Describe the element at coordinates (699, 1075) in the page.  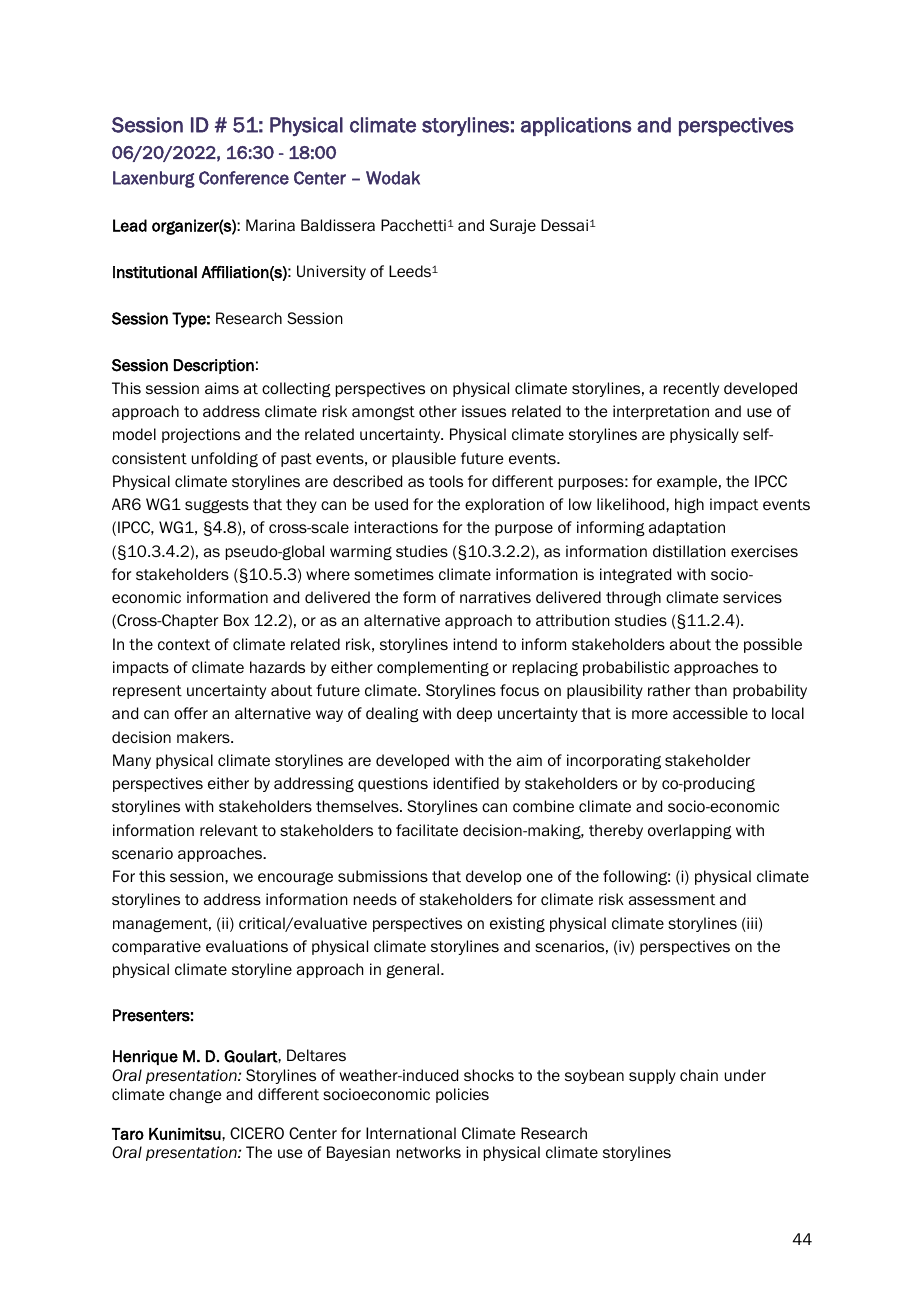
I see `chain` at that location.
